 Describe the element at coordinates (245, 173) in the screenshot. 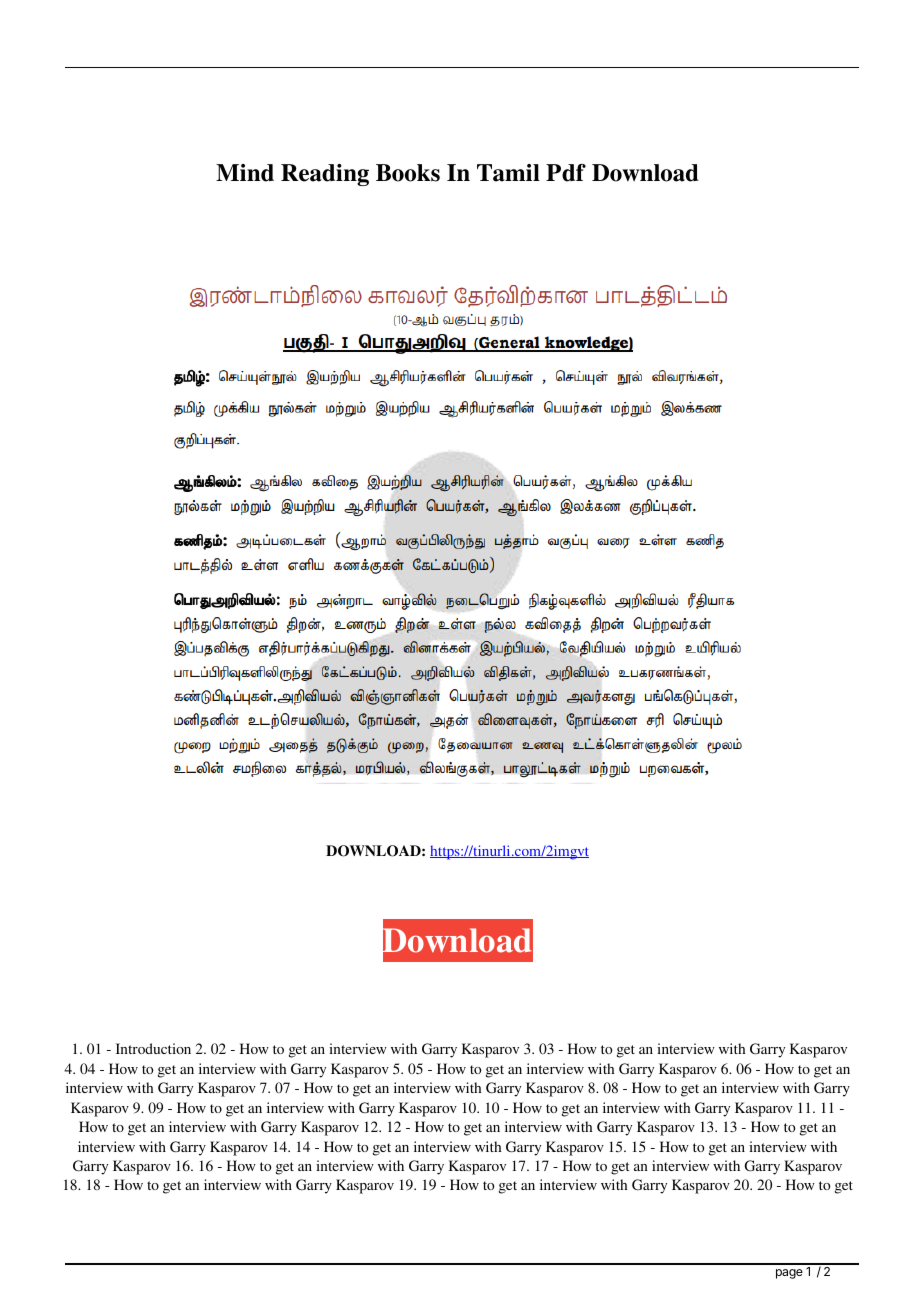

I see `Mind` at that location.
